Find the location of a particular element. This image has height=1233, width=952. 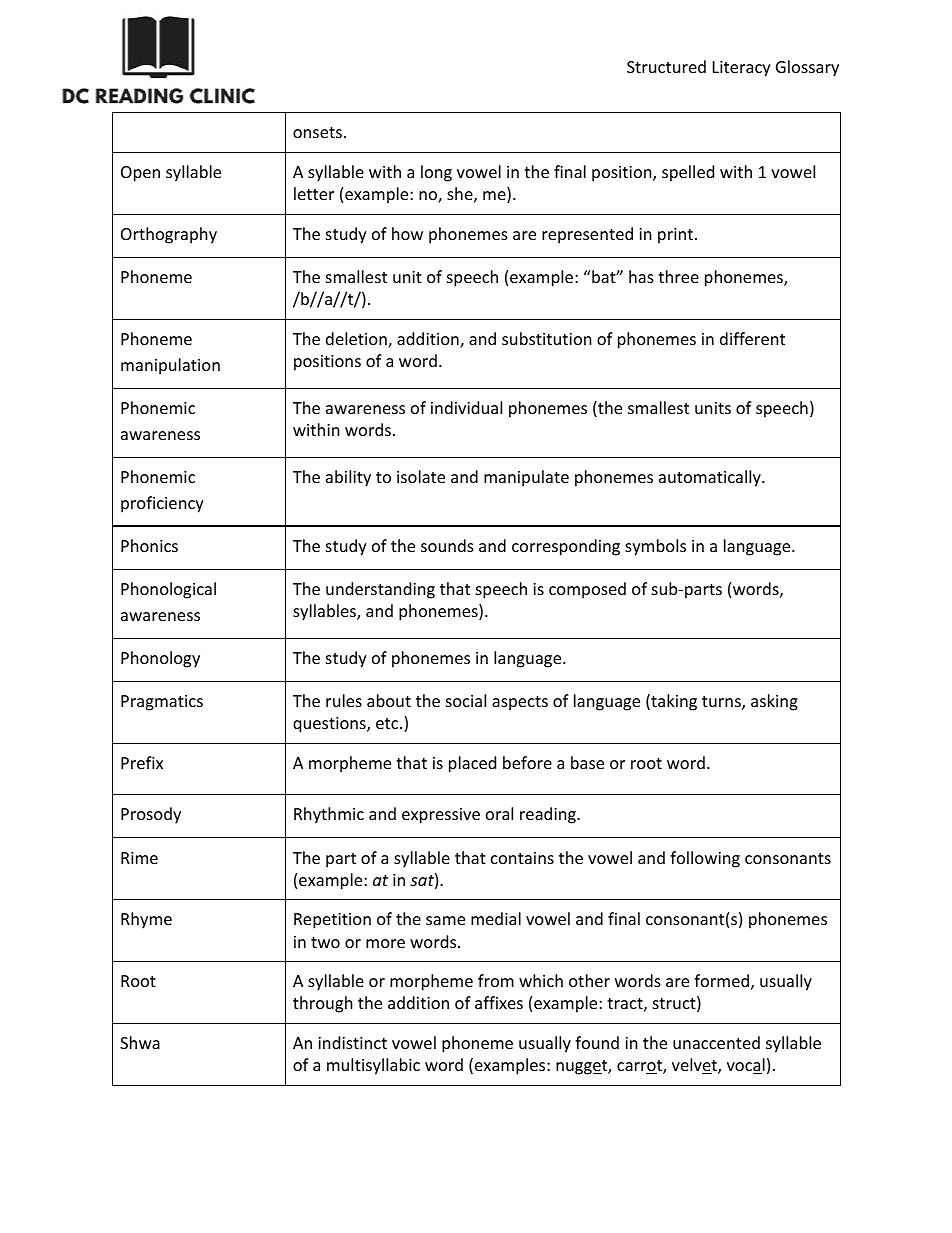

onsets is located at coordinates (317, 132).
